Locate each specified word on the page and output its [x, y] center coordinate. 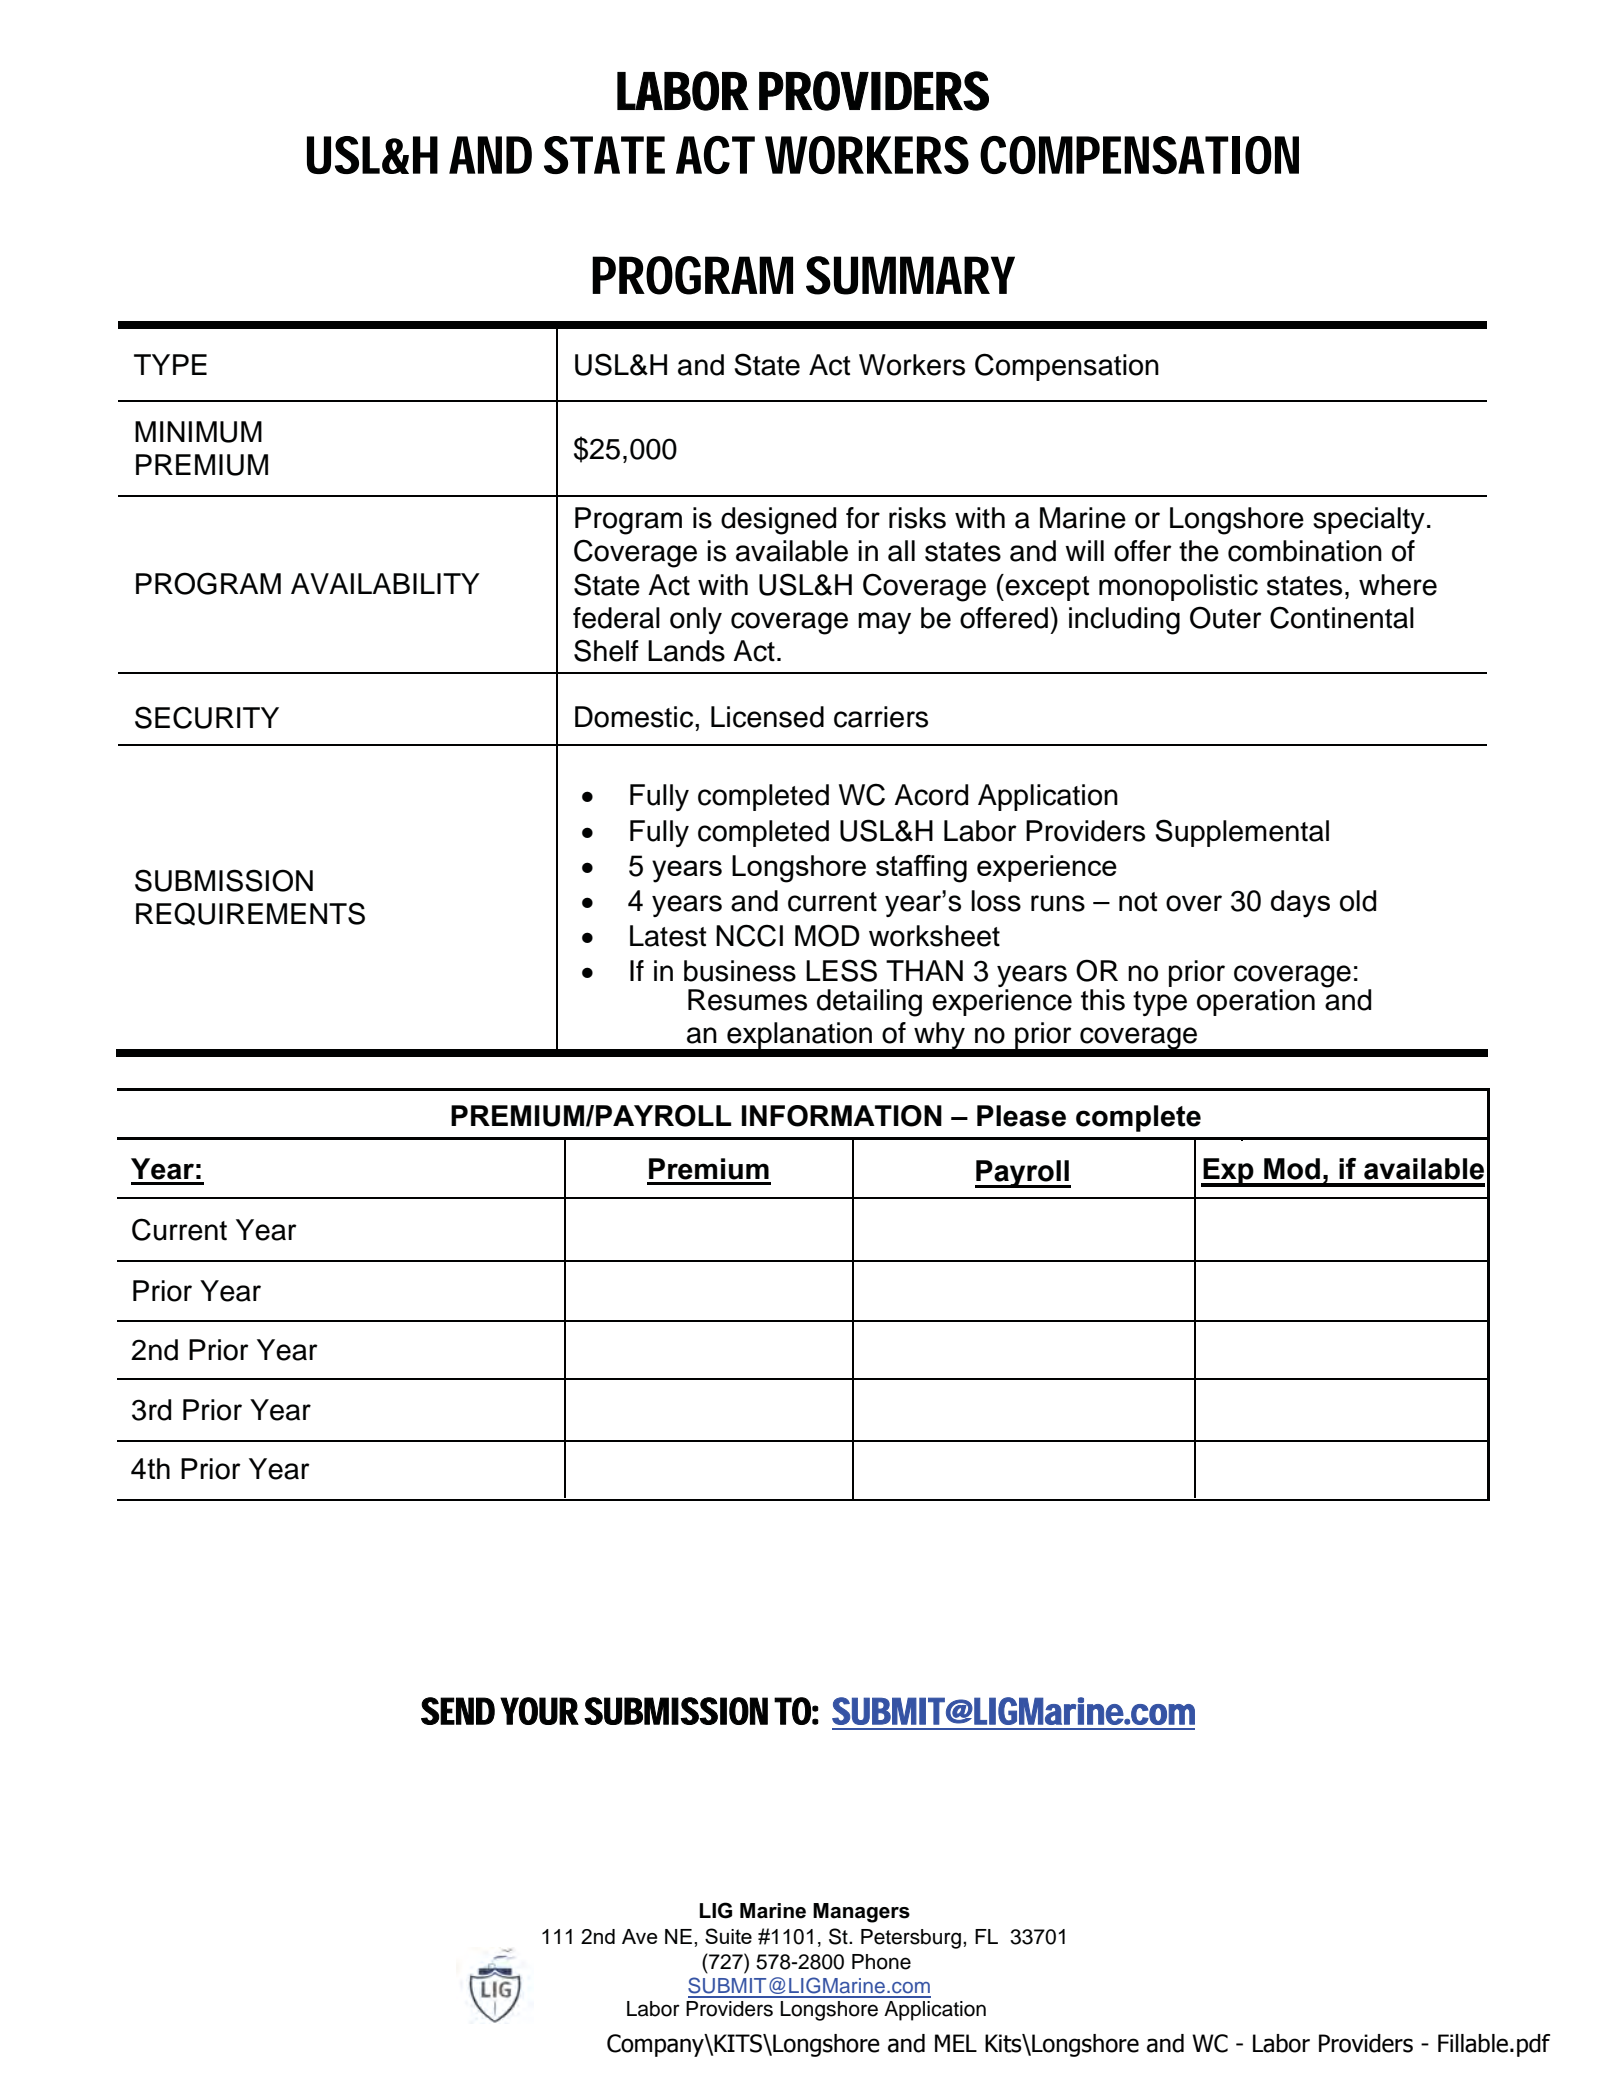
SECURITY [207, 717]
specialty [1369, 520]
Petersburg [912, 1939]
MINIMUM [198, 432]
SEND [458, 1711]
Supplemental [1242, 833]
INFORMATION [842, 1116]
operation [1256, 1002]
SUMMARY [910, 275]
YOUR [539, 1711]
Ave [640, 1936]
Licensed [767, 717]
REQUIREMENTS [250, 914]
